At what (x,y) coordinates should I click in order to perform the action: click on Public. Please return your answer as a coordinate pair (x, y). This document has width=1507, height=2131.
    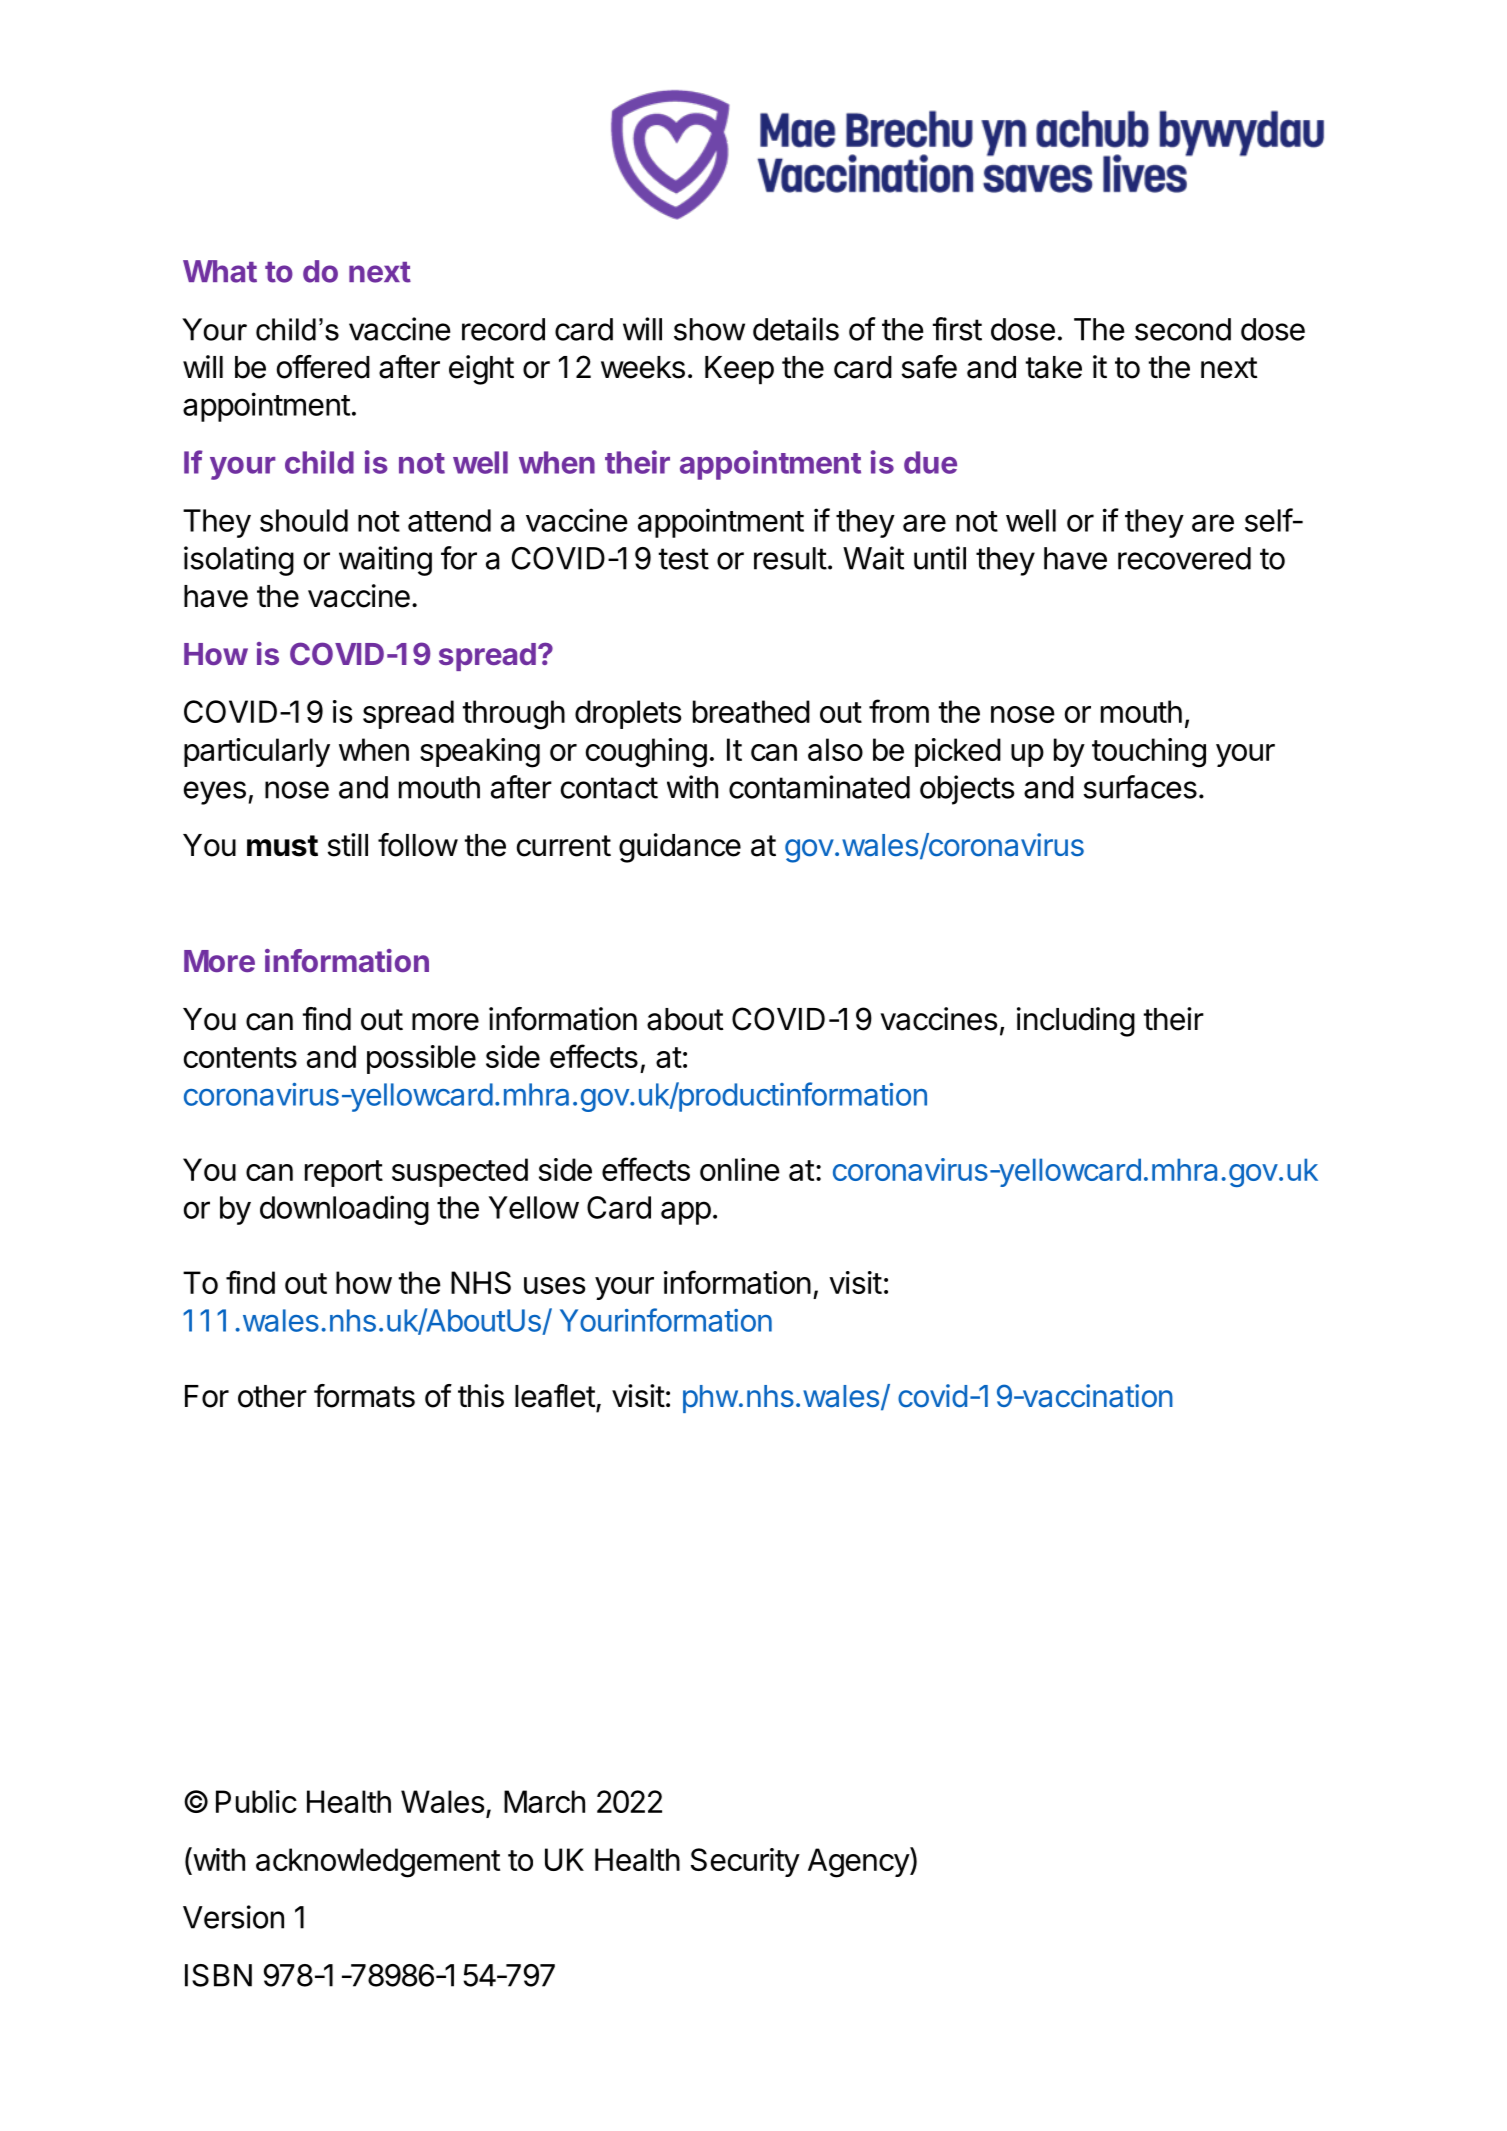
    Looking at the image, I should click on (256, 1801).
